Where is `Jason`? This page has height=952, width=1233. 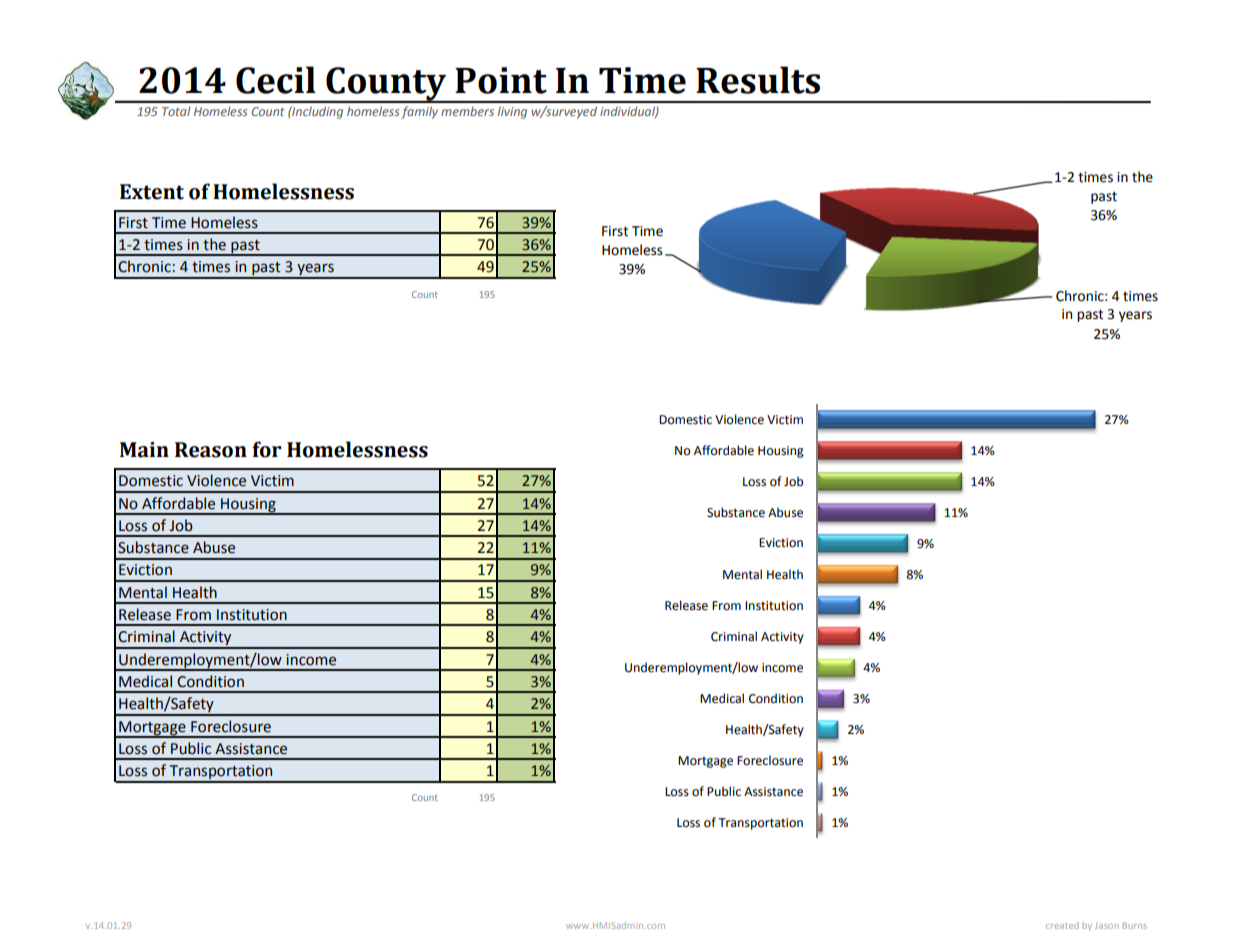
Jason is located at coordinates (1107, 926).
